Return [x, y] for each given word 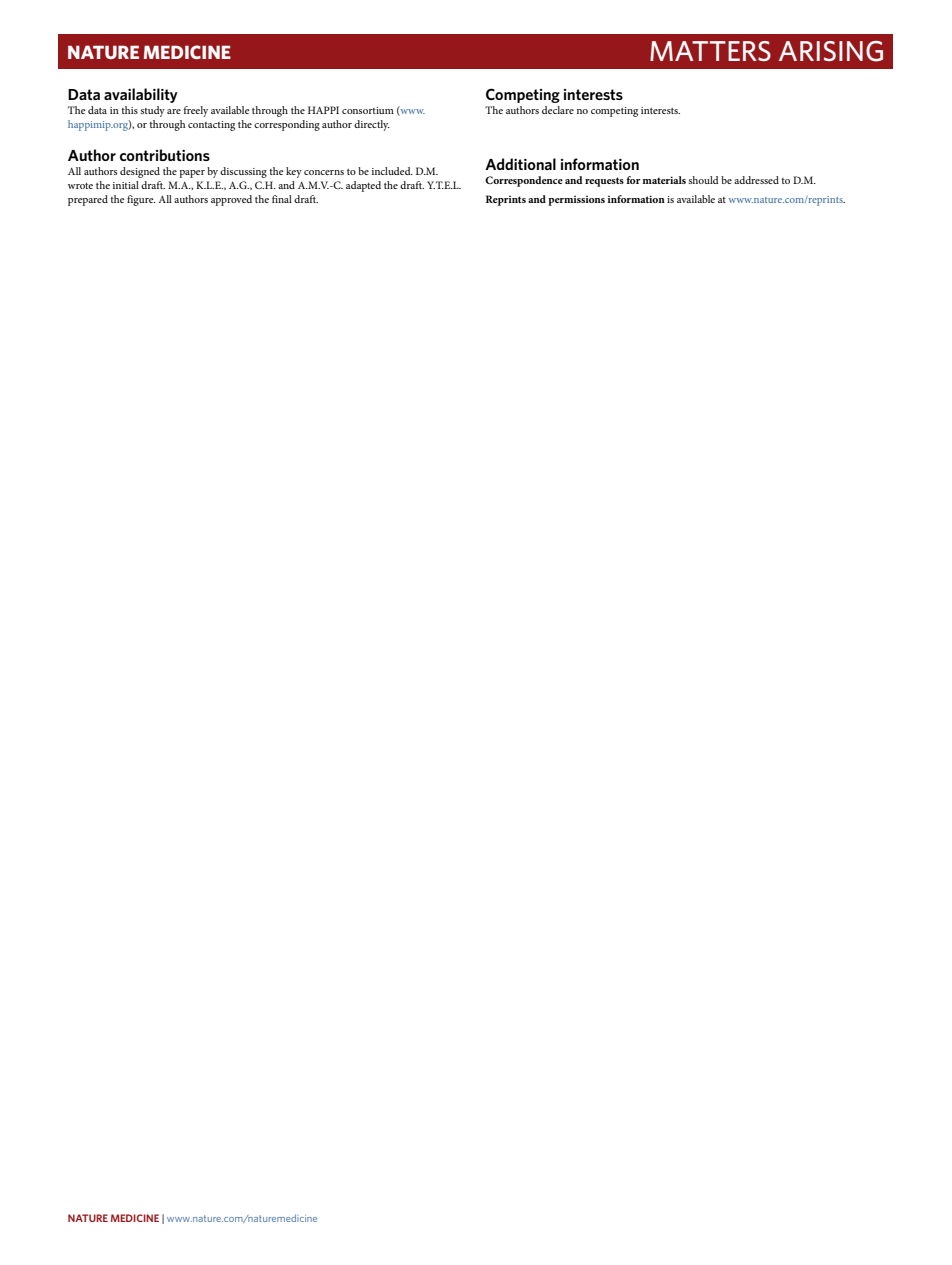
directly [372, 125]
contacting [211, 126]
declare [558, 110]
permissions [576, 201]
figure [141, 200]
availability [141, 95]
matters [710, 51]
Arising [831, 51]
